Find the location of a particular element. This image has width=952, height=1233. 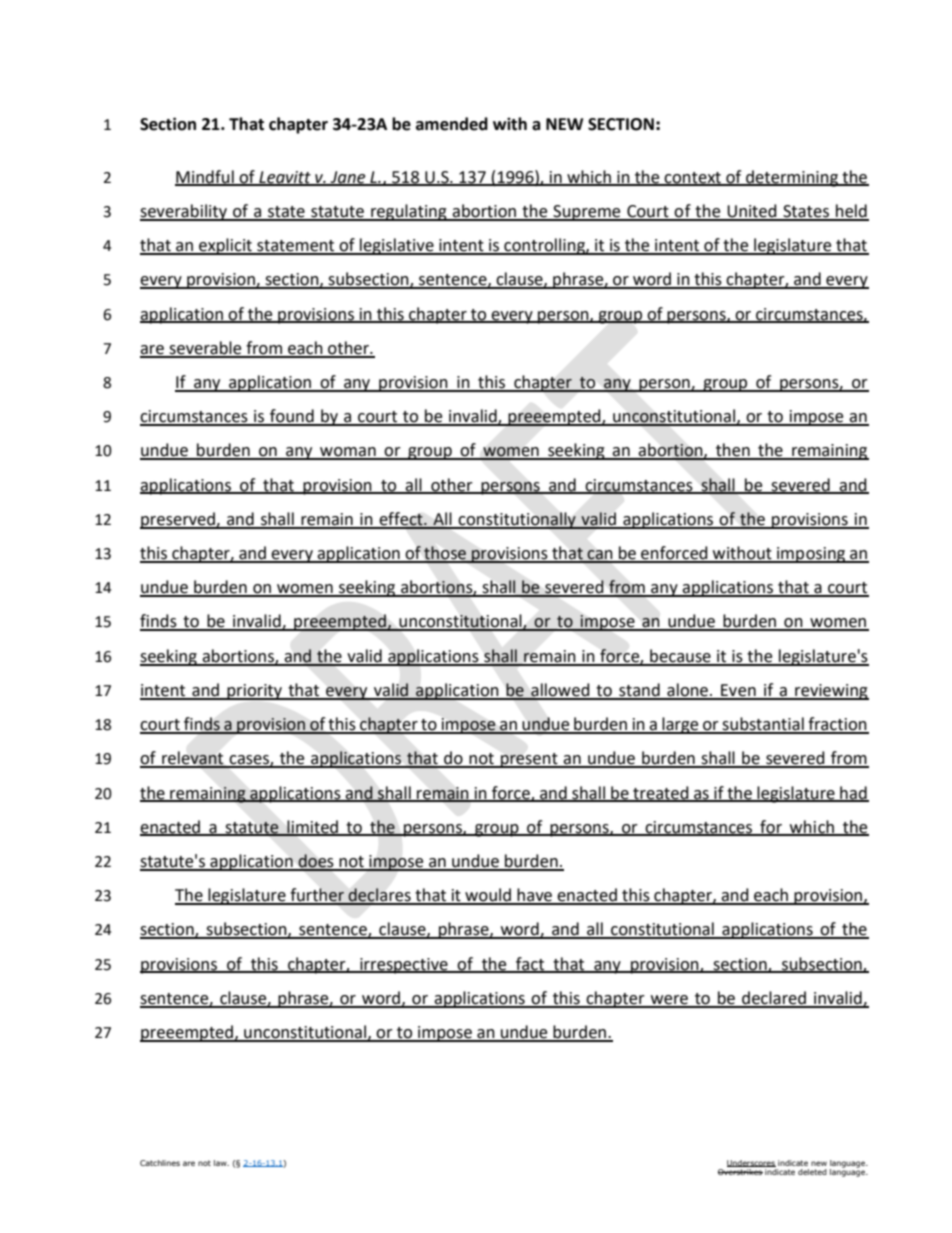

amended is located at coordinates (452, 124).
